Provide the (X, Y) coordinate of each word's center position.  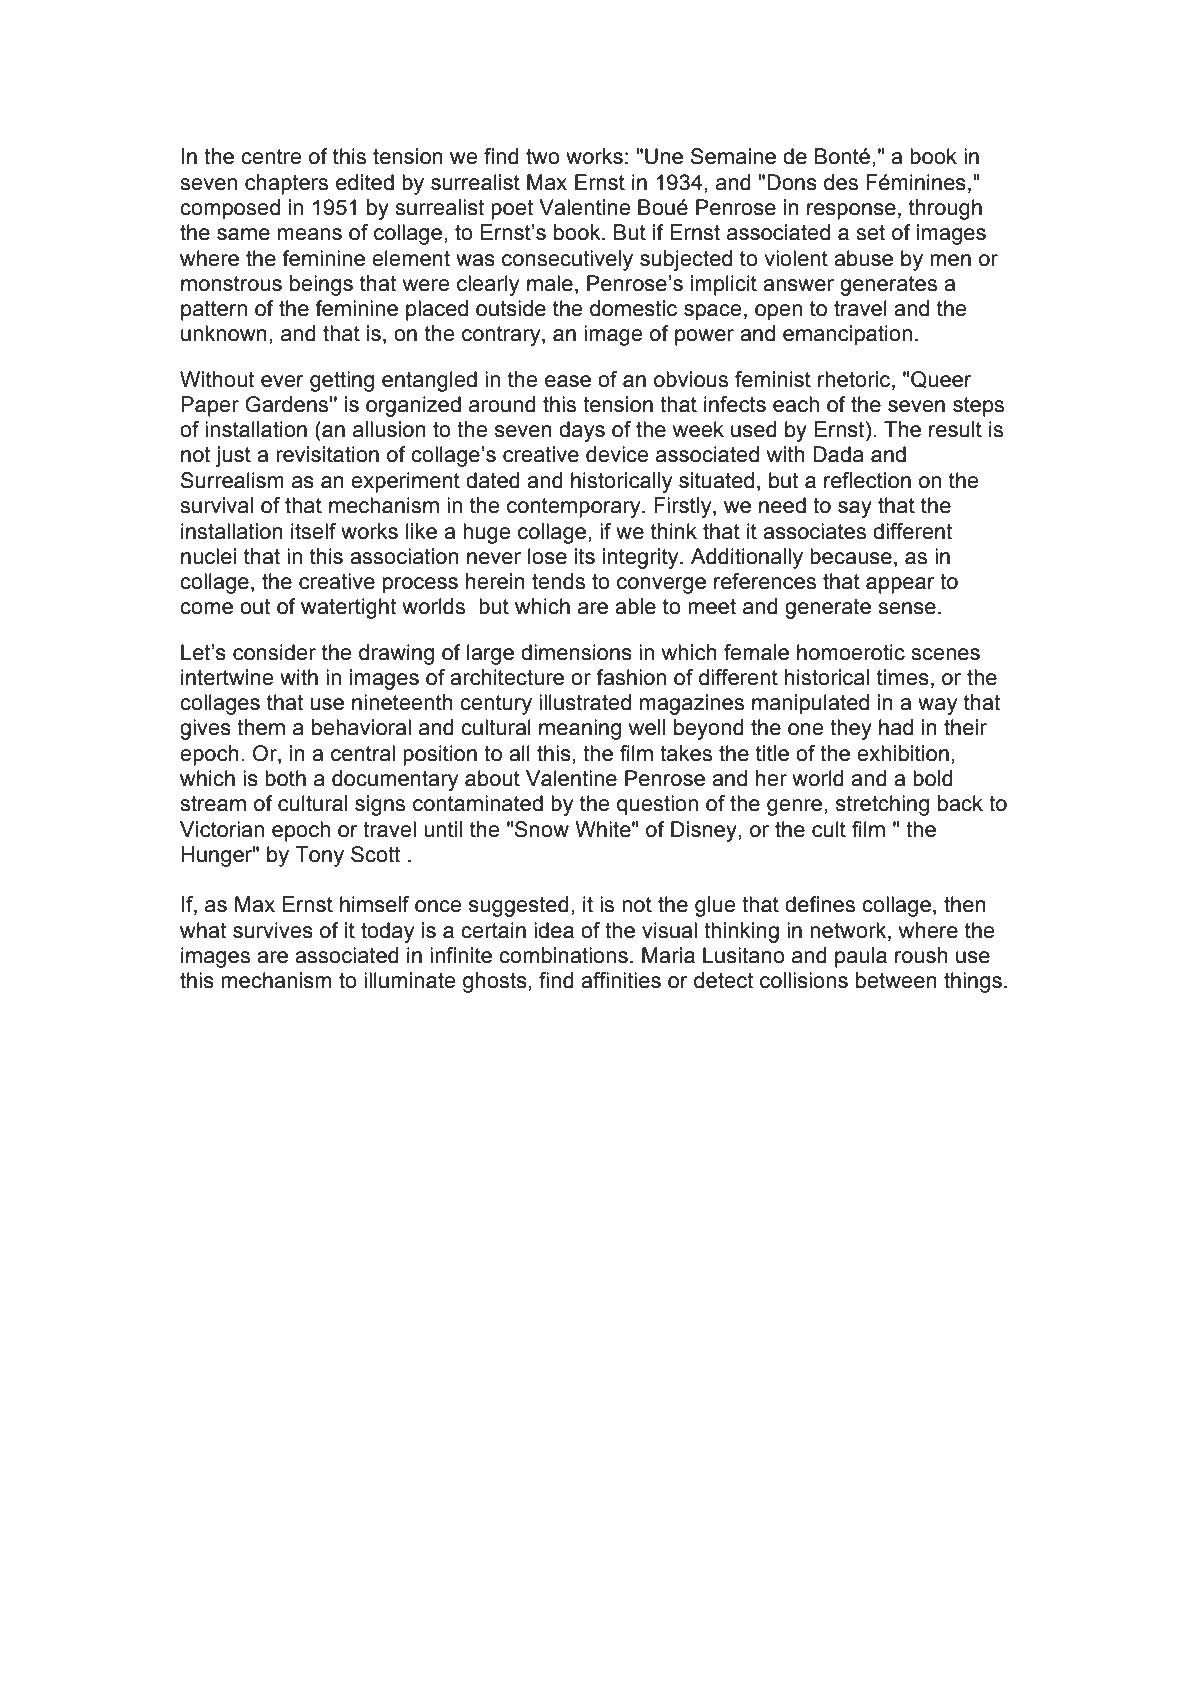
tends (558, 581)
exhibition (903, 753)
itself (313, 531)
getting (342, 381)
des (841, 182)
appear (900, 585)
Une (664, 156)
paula (861, 957)
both (285, 778)
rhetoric (855, 379)
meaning (580, 729)
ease (568, 381)
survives (273, 930)
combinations (563, 955)
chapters (286, 184)
